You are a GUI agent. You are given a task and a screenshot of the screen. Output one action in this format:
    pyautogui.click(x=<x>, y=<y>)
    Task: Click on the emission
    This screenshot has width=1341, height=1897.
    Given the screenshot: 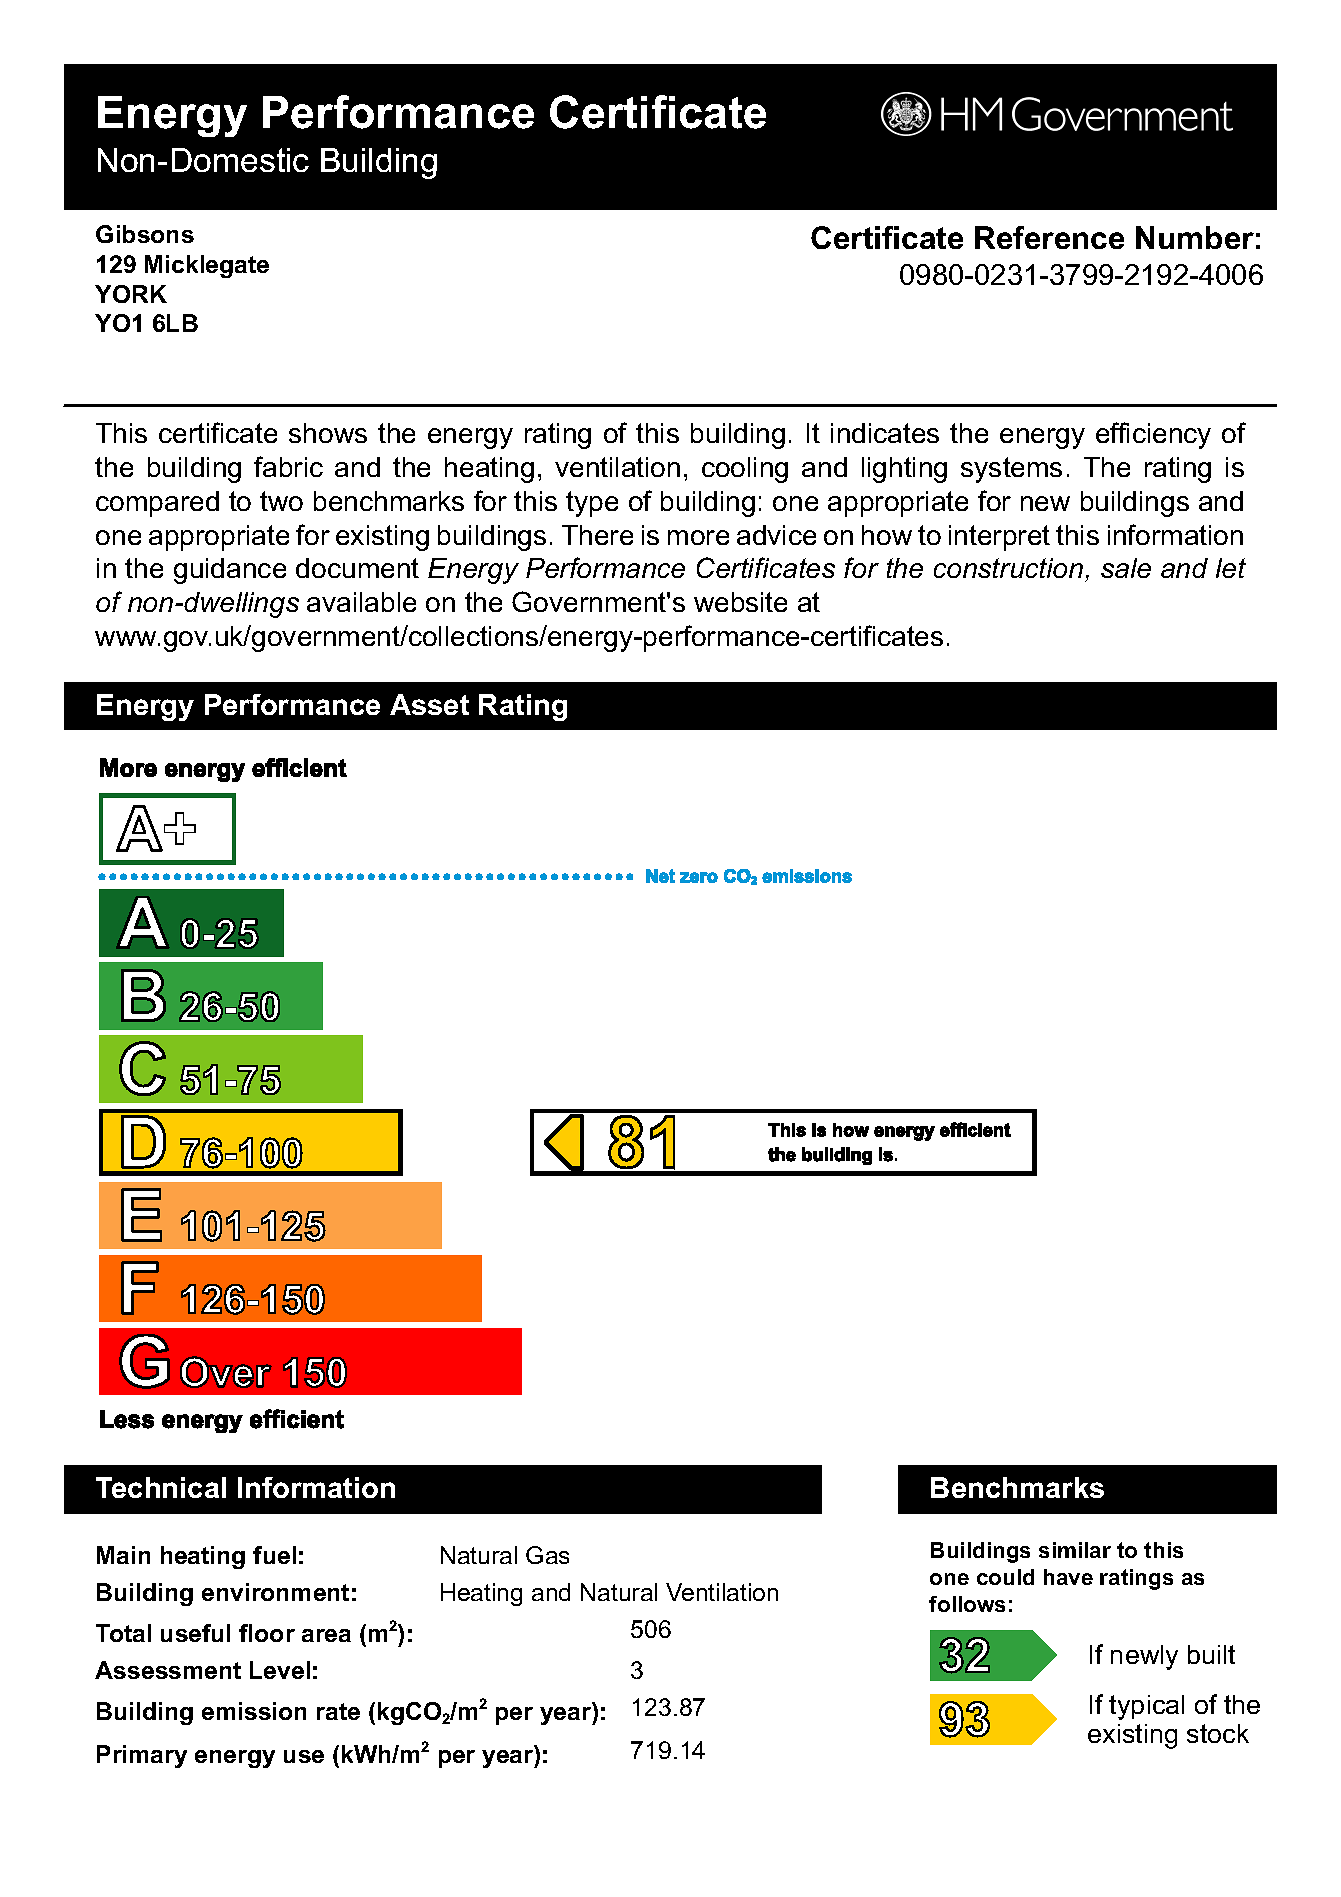 What is the action you would take?
    pyautogui.click(x=254, y=1711)
